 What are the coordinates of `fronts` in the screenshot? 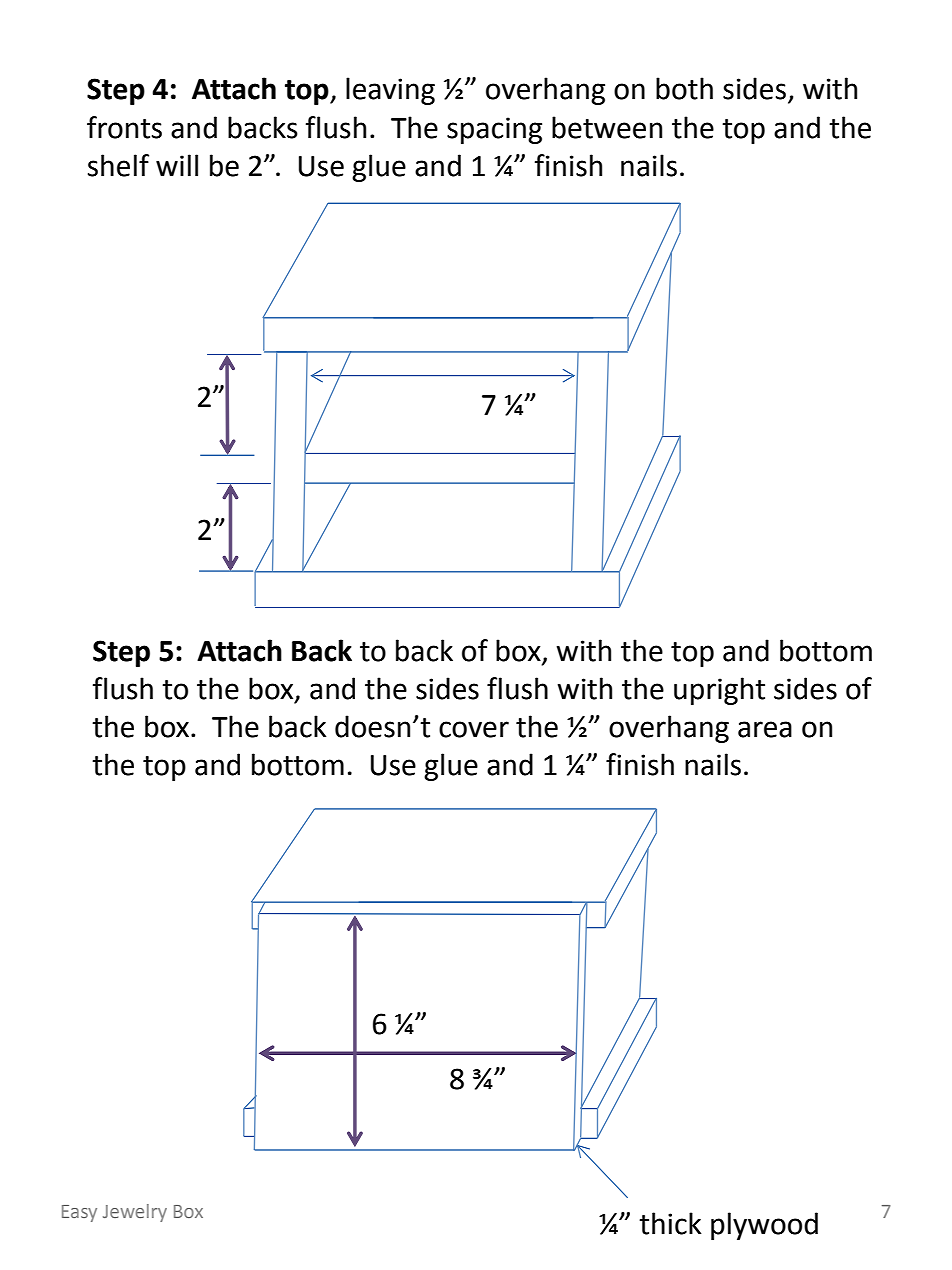 It's located at (124, 127).
